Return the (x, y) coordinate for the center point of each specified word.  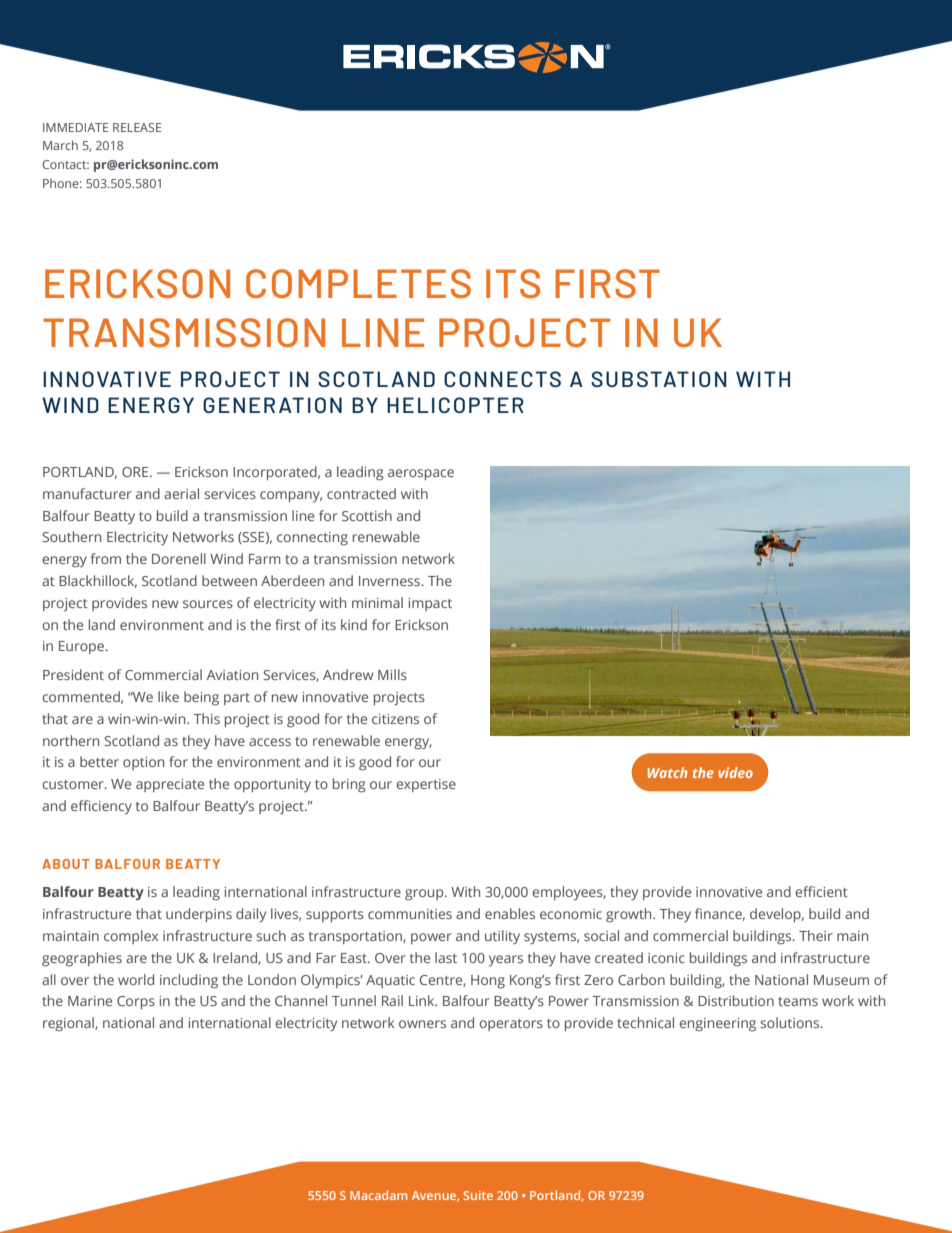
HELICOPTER (455, 405)
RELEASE (137, 127)
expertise (426, 785)
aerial (181, 493)
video (735, 772)
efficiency (101, 807)
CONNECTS (502, 379)
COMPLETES (358, 283)
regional (69, 1024)
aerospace (421, 474)
